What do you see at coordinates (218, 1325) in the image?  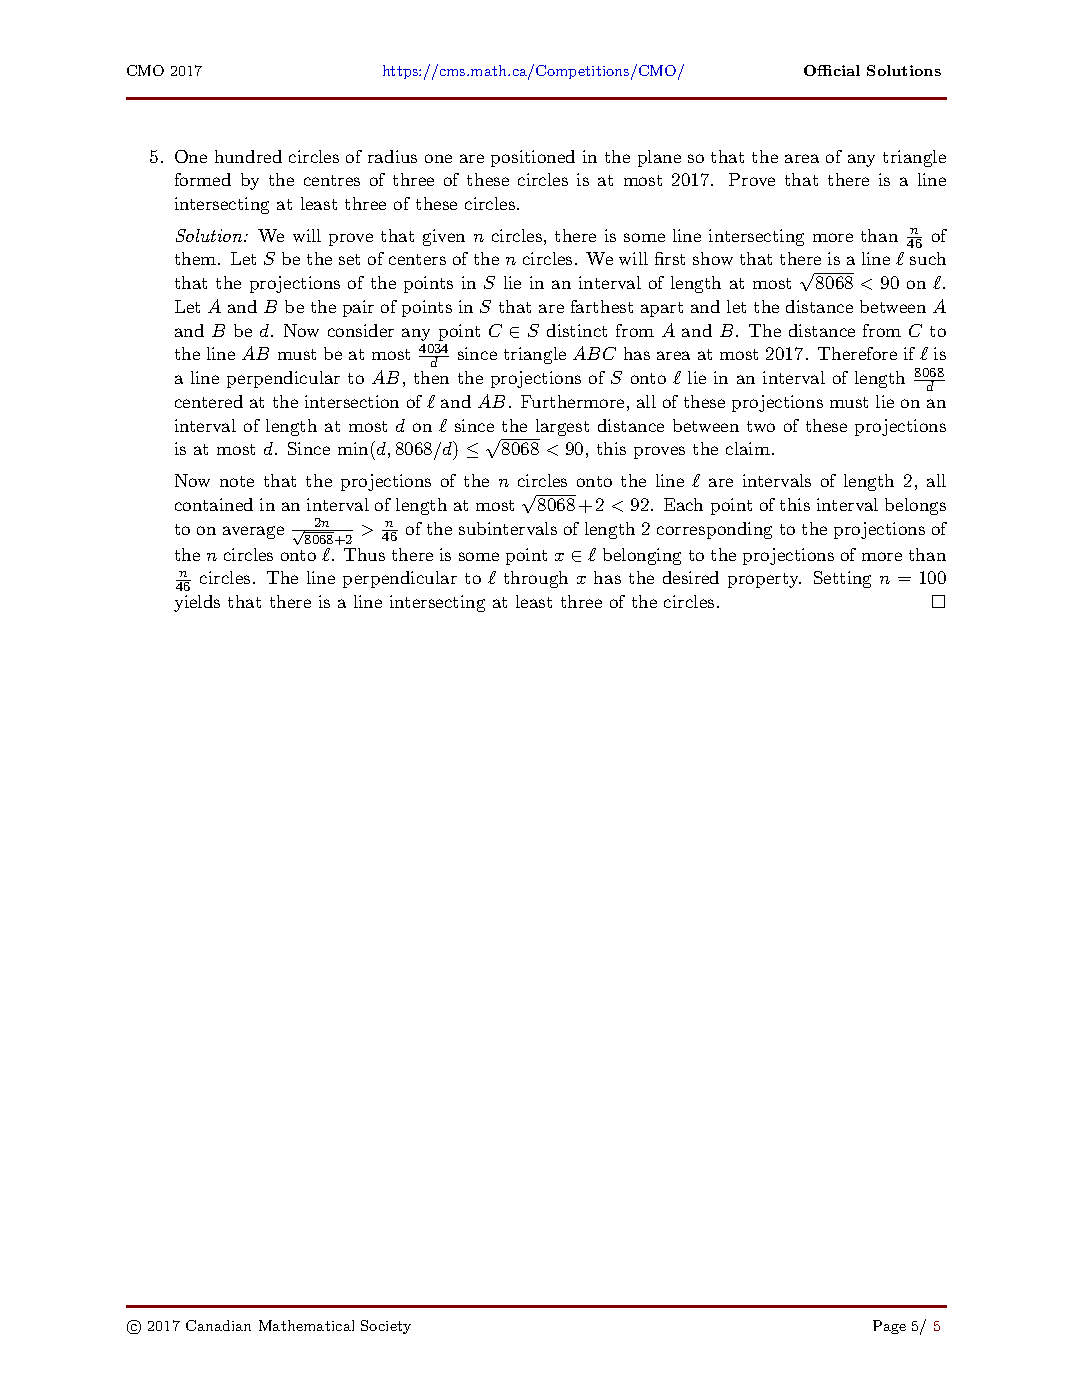 I see `Canadian` at bounding box center [218, 1325].
